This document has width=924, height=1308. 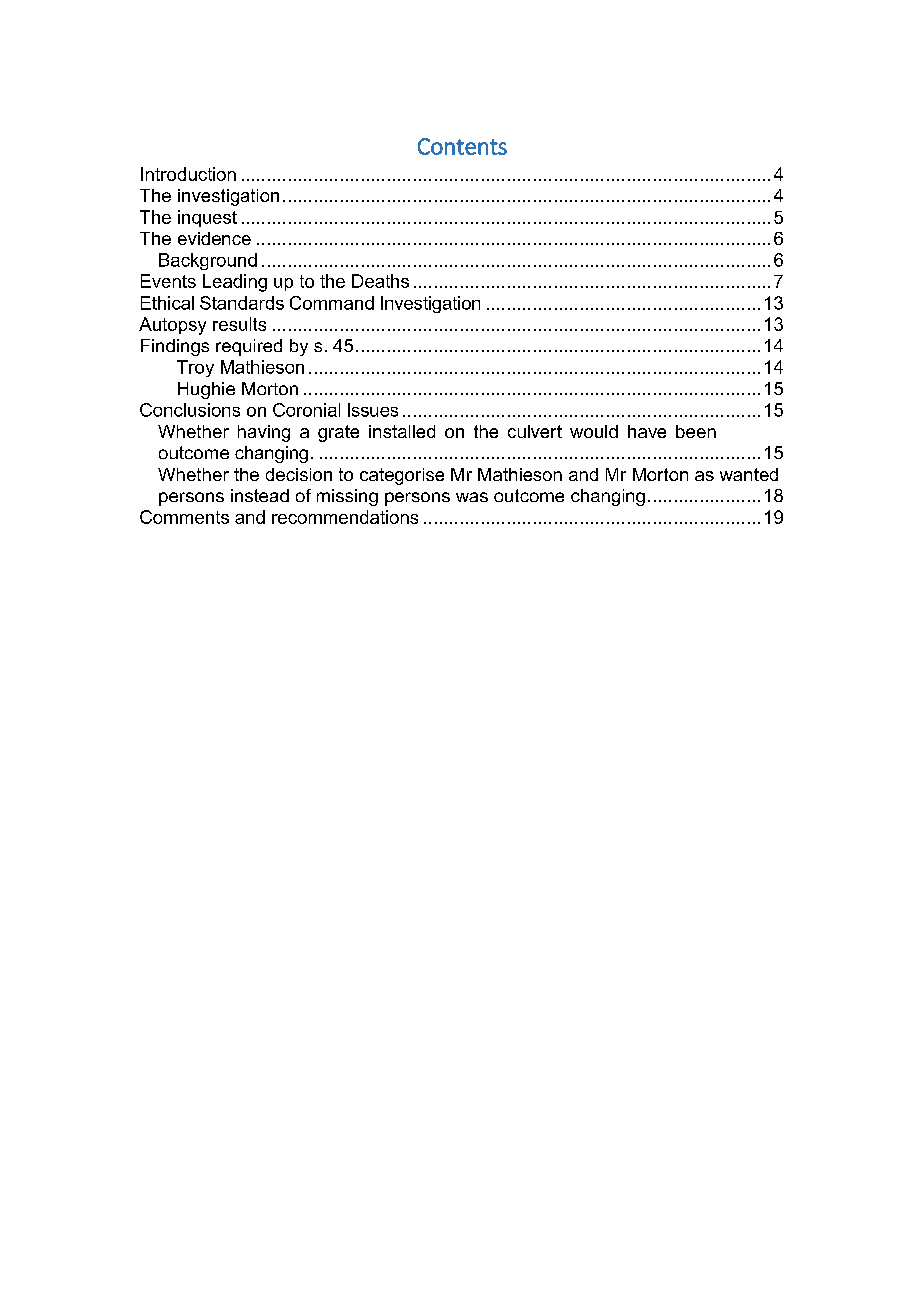 I want to click on instead, so click(x=260, y=495).
